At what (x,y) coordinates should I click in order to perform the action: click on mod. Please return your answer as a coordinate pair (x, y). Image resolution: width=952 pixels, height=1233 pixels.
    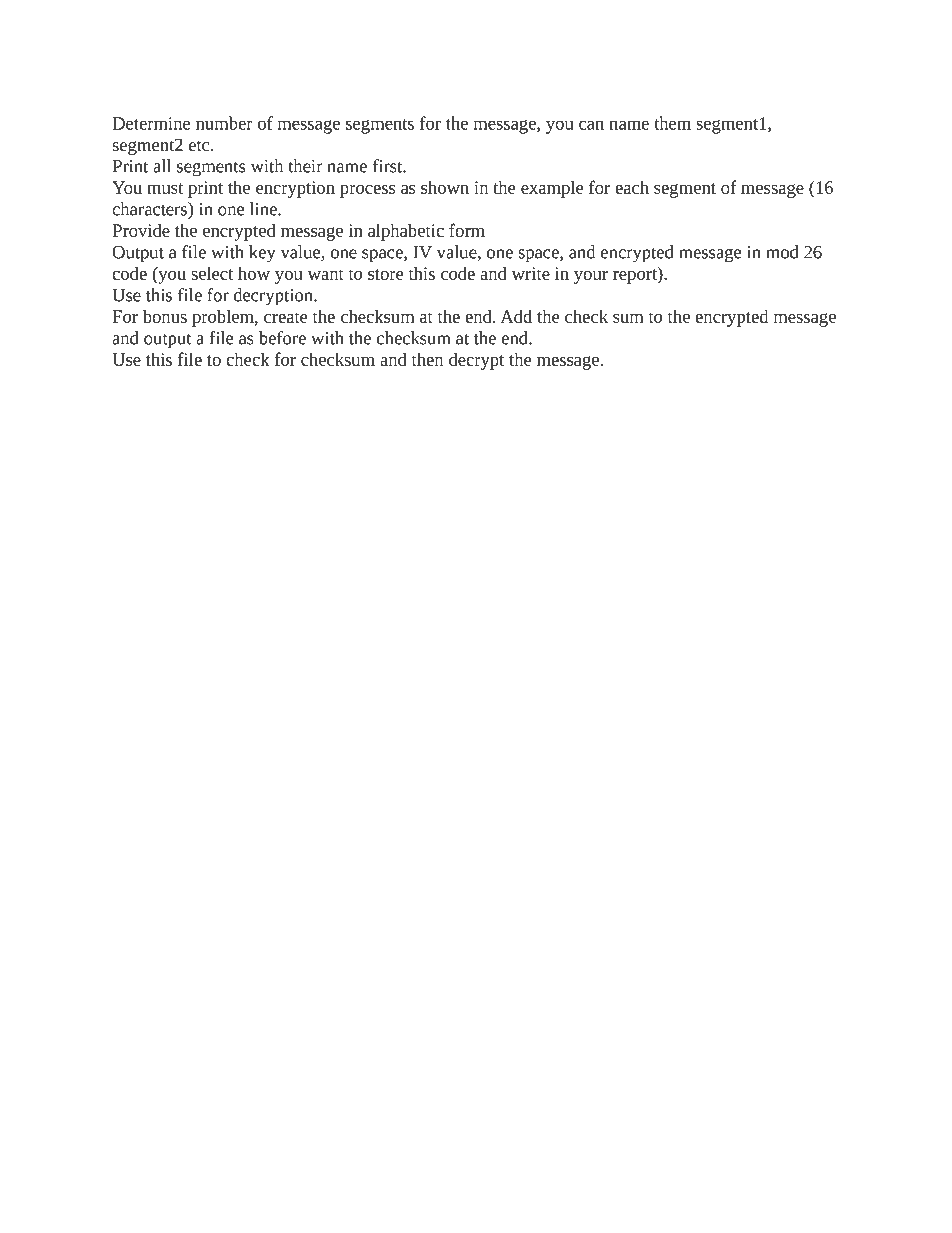
    Looking at the image, I should click on (782, 252).
